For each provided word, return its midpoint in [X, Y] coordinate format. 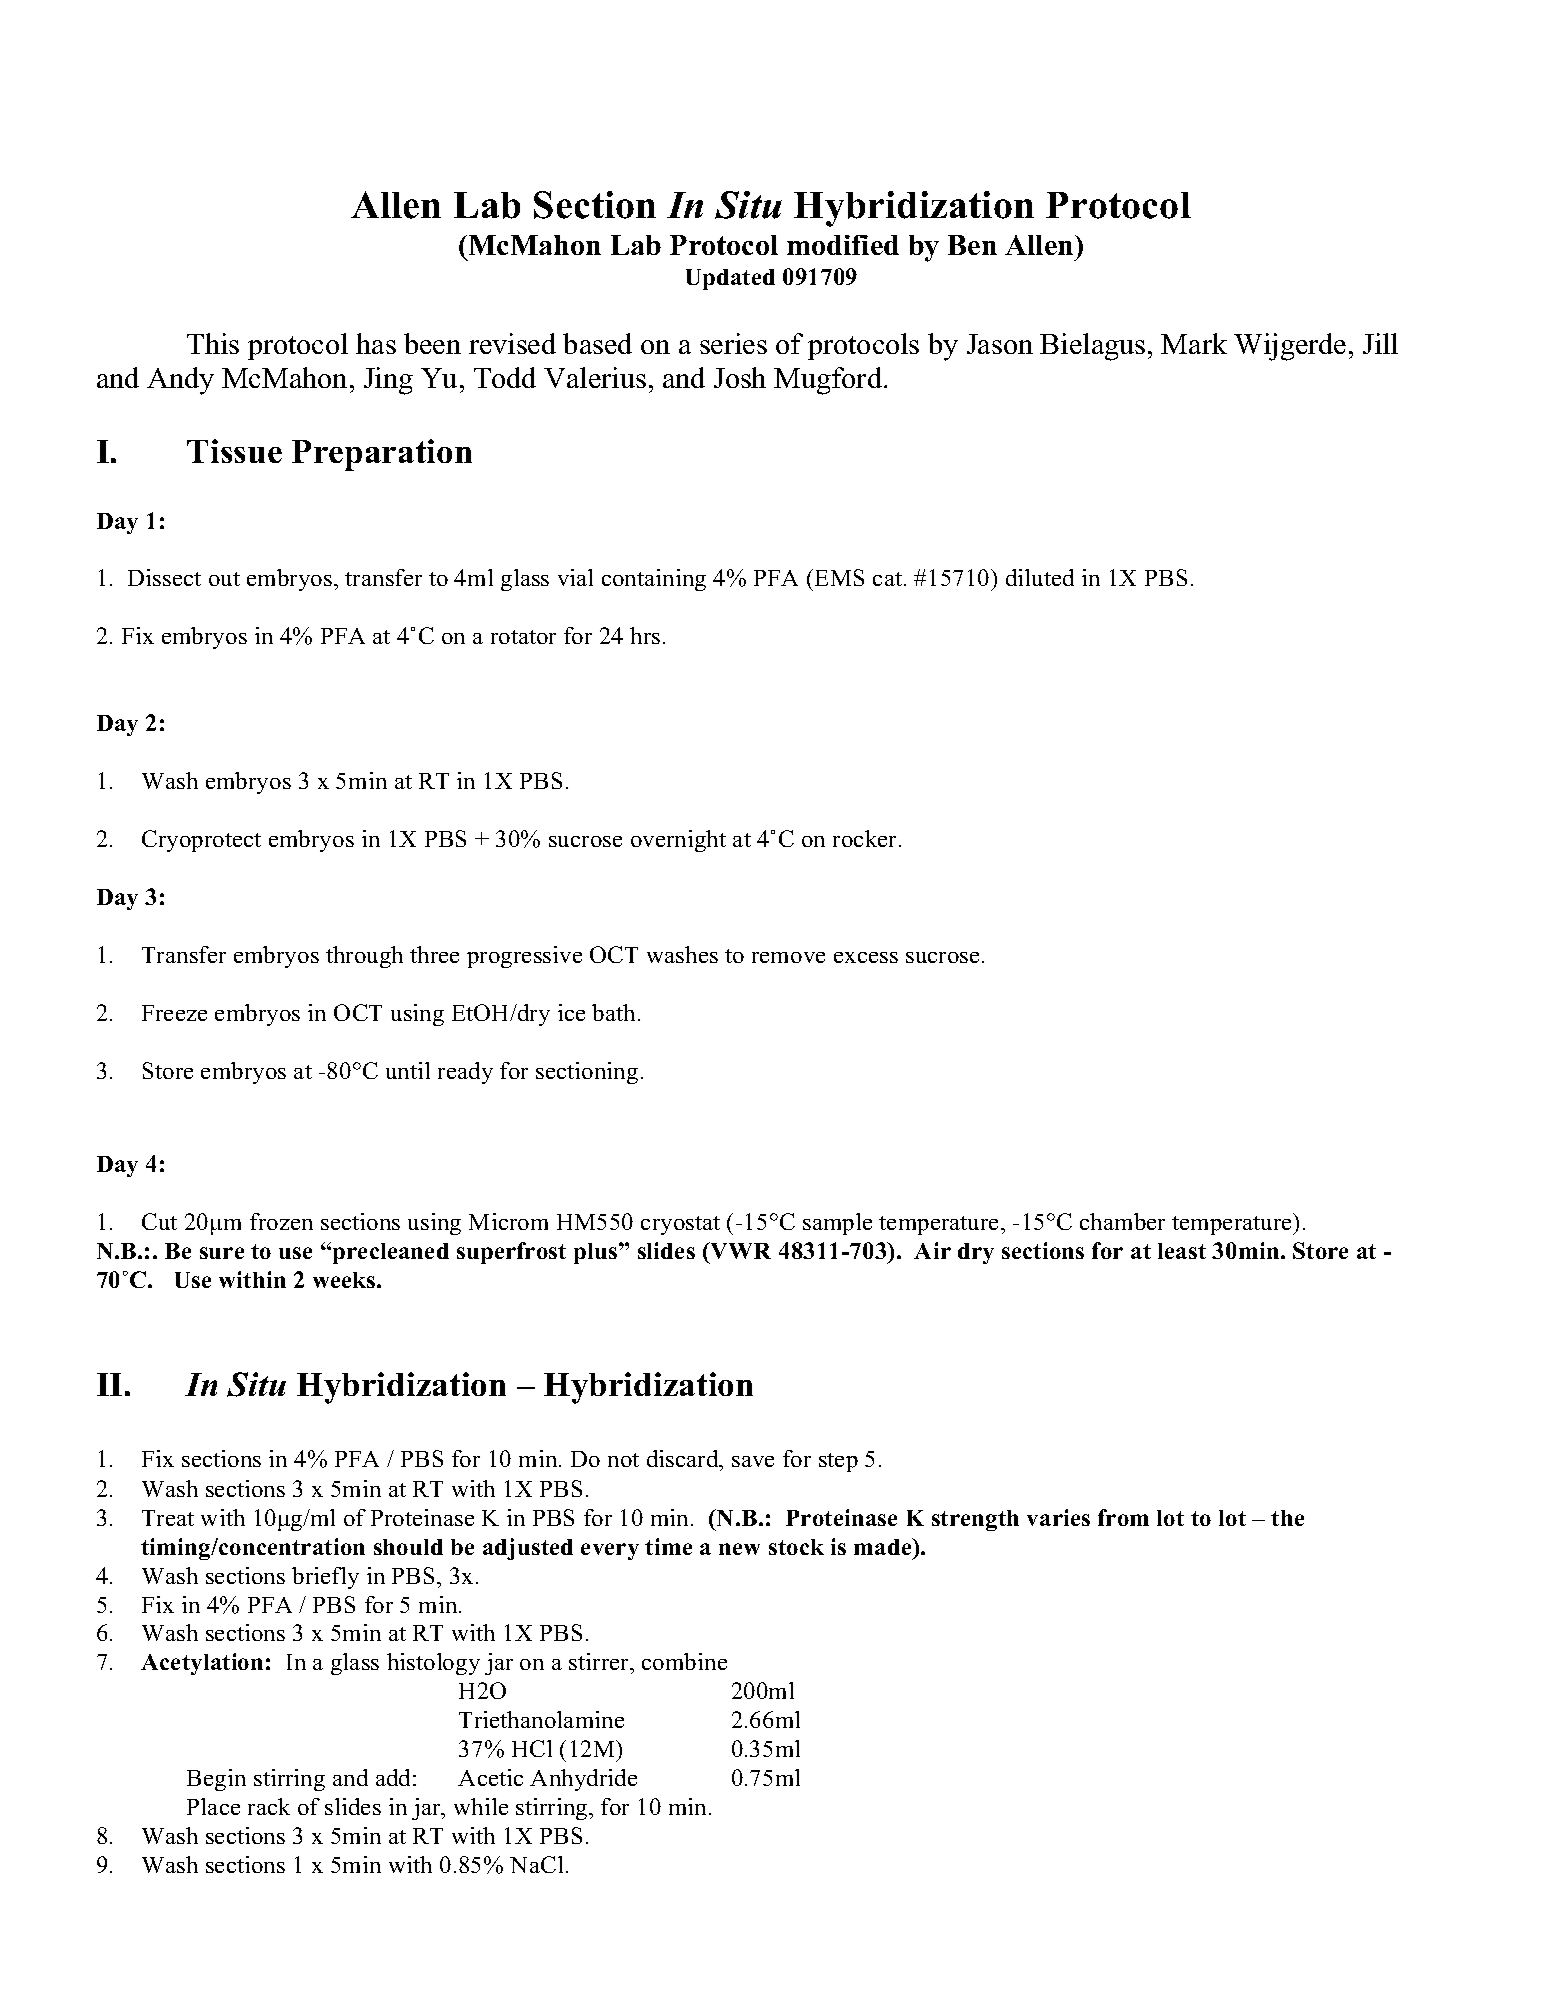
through [364, 957]
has [376, 343]
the [1287, 1518]
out [224, 579]
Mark [1194, 343]
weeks [345, 1280]
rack [269, 1806]
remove [788, 957]
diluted [1040, 577]
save [753, 1461]
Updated [730, 279]
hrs [645, 635]
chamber [1122, 1221]
